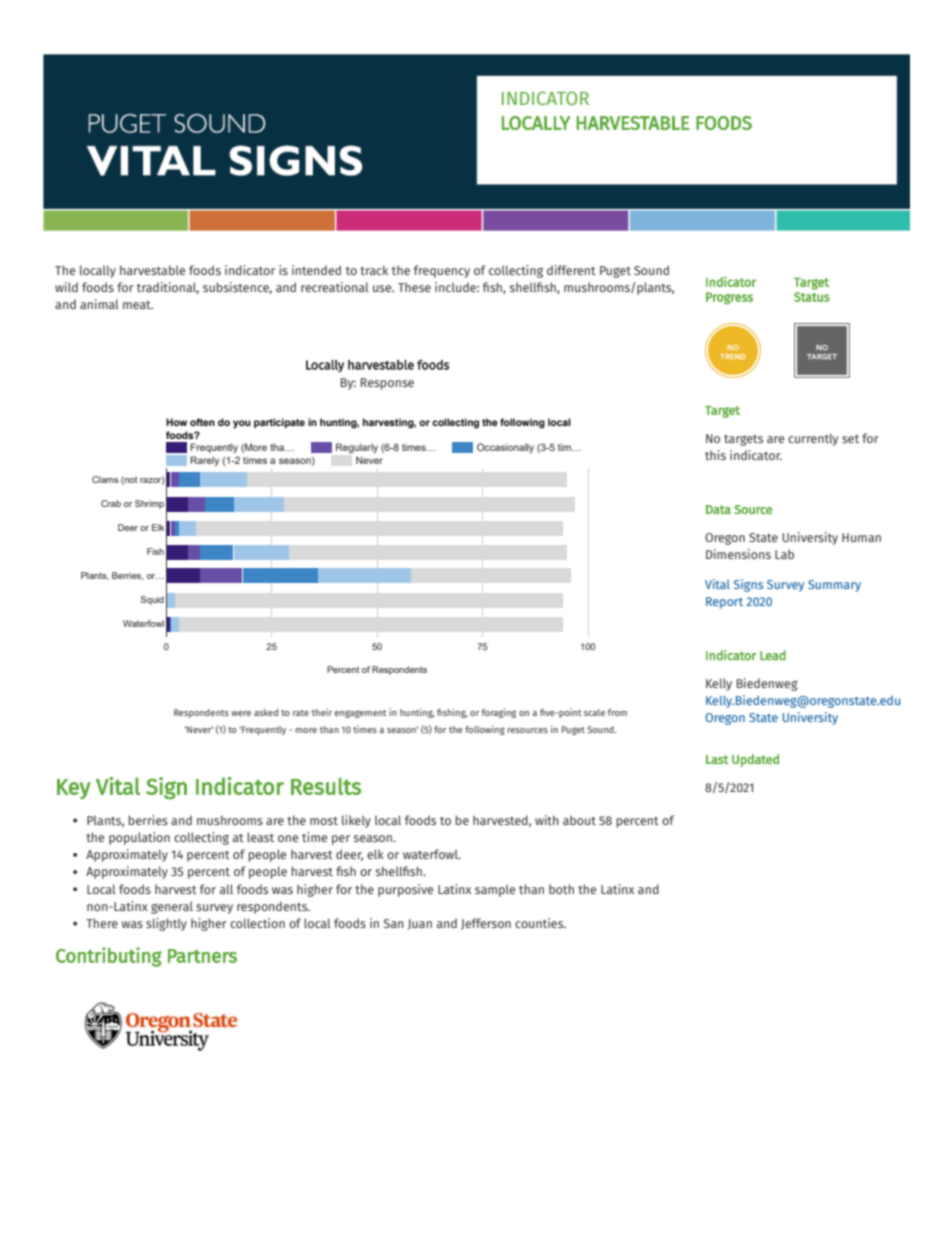 The width and height of the screenshot is (952, 1233). What do you see at coordinates (152, 600) in the screenshot?
I see `Squid` at bounding box center [152, 600].
